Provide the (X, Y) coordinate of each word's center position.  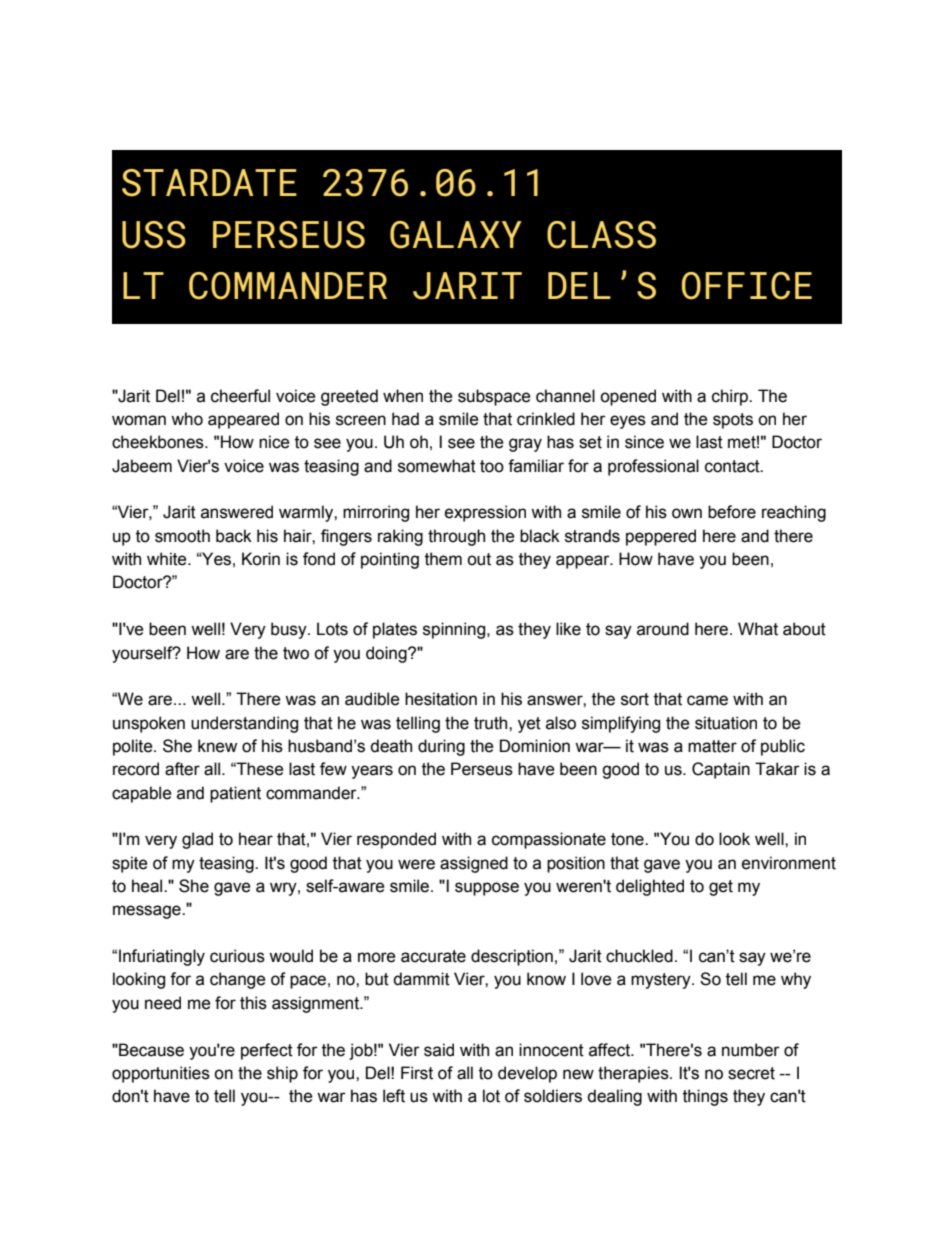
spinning (455, 630)
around (663, 629)
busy (290, 630)
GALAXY (456, 235)
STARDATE (209, 183)
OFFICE (747, 286)
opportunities (161, 1074)
